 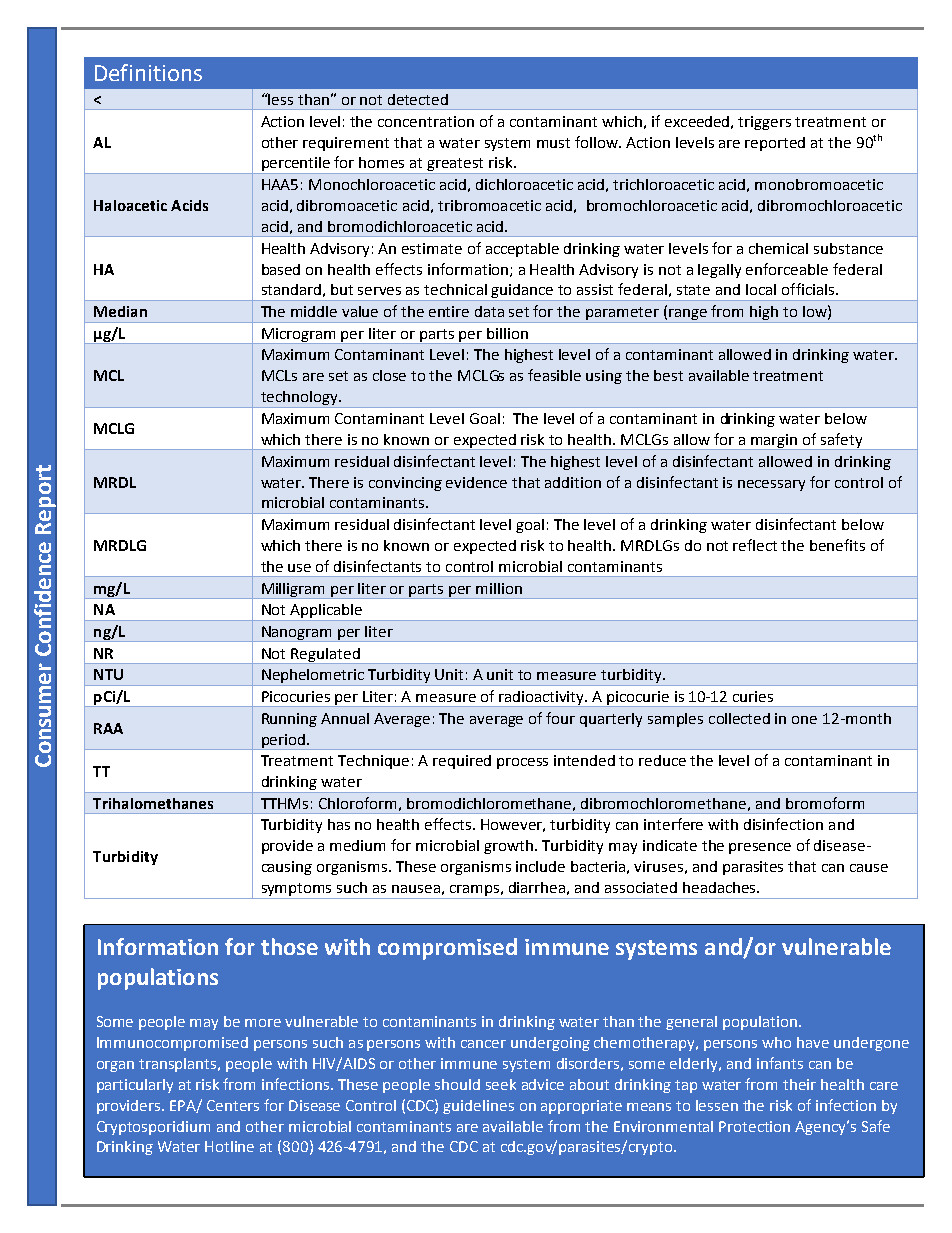 What do you see at coordinates (148, 72) in the image?
I see `Definitions` at bounding box center [148, 72].
